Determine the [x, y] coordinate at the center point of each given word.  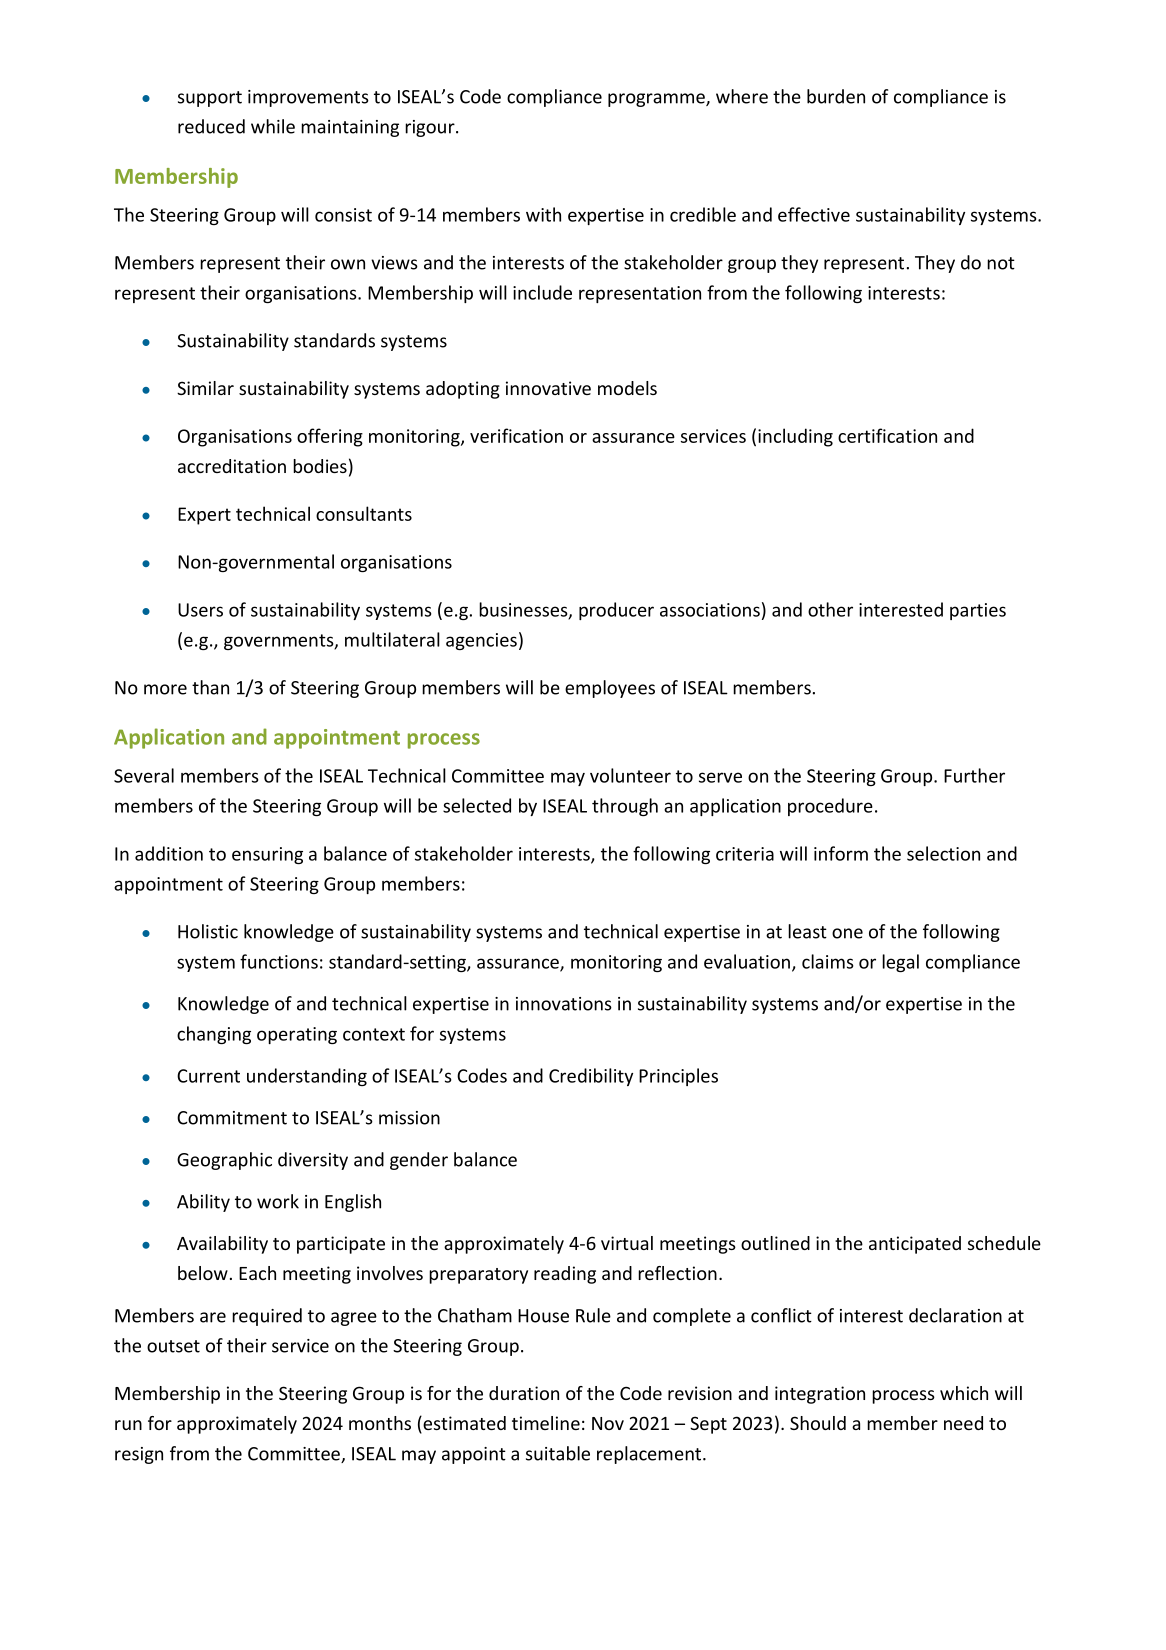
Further [974, 775]
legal [900, 963]
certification [887, 435]
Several [144, 775]
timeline [546, 1423]
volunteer [630, 775]
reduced [211, 126]
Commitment [232, 1118]
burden [836, 96]
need [963, 1423]
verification [516, 435]
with [543, 214]
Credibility [591, 1077]
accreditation [232, 466]
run [128, 1425]
